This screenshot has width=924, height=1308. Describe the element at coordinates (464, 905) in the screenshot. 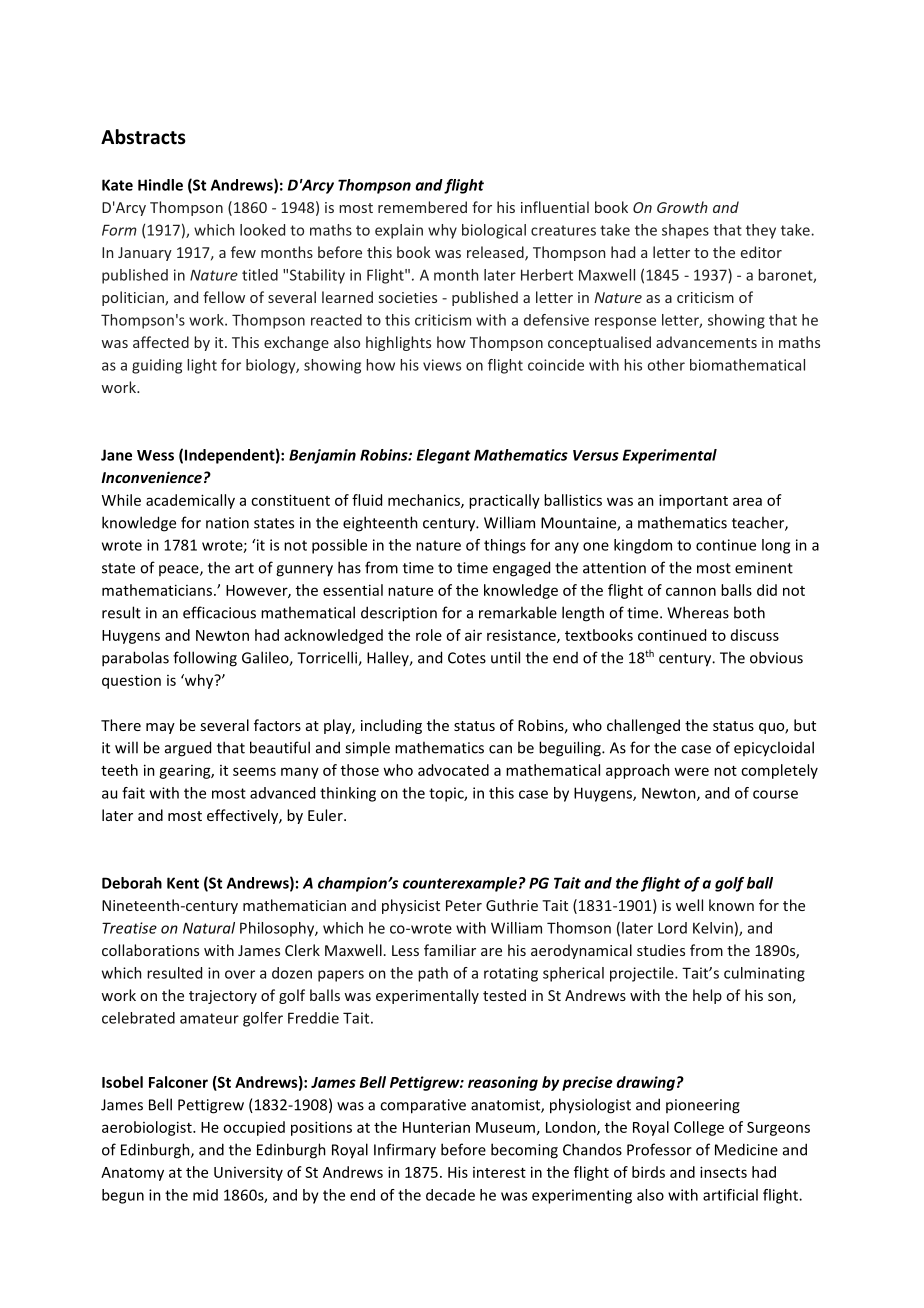

I see `Peter` at that location.
